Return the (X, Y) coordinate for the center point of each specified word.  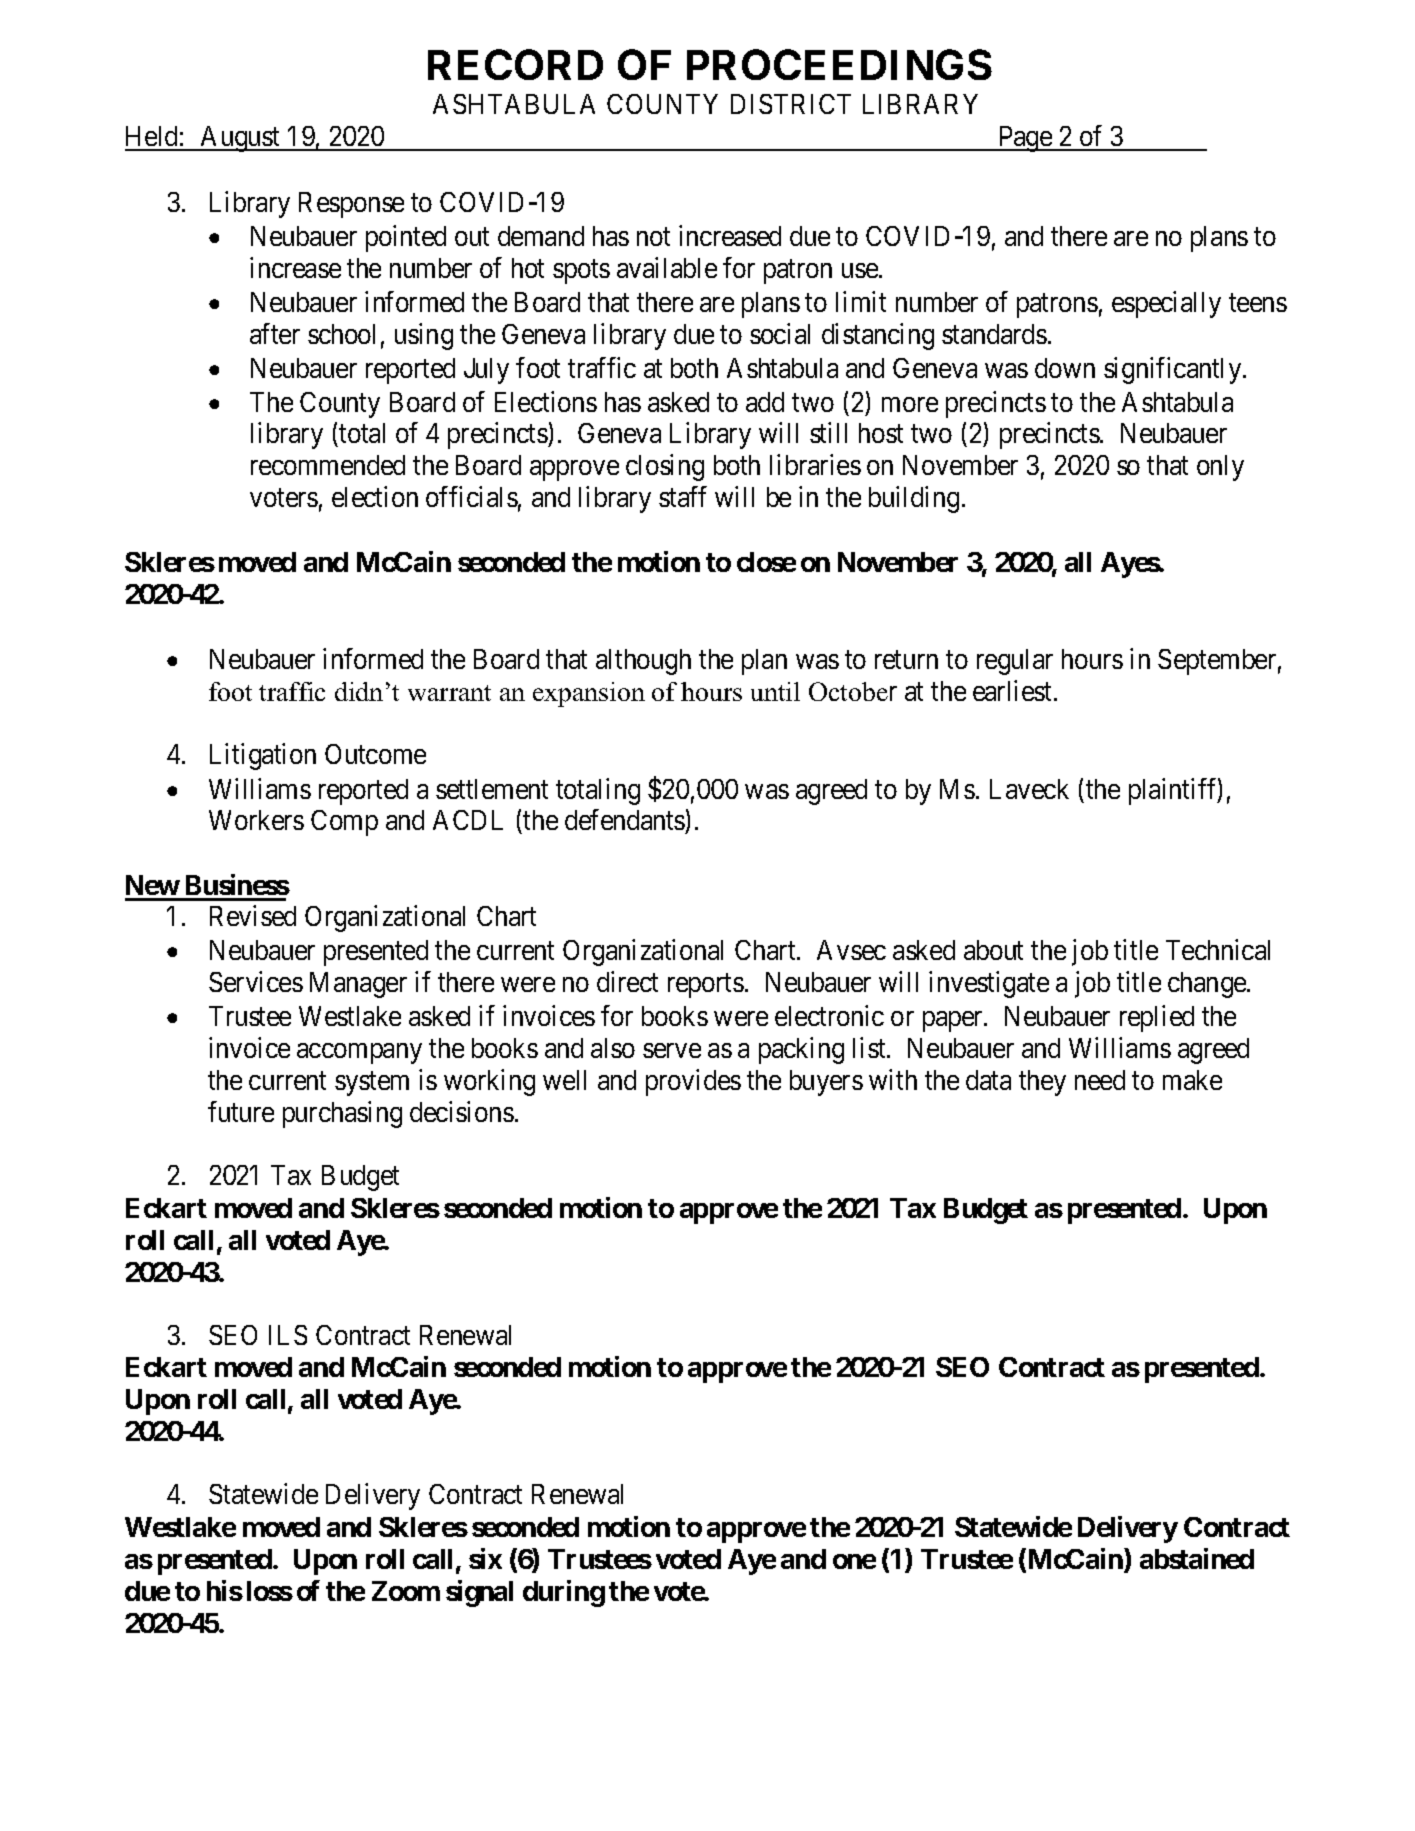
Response (351, 205)
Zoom (406, 1591)
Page (1025, 139)
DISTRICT (791, 104)
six (485, 1558)
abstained (1197, 1558)
